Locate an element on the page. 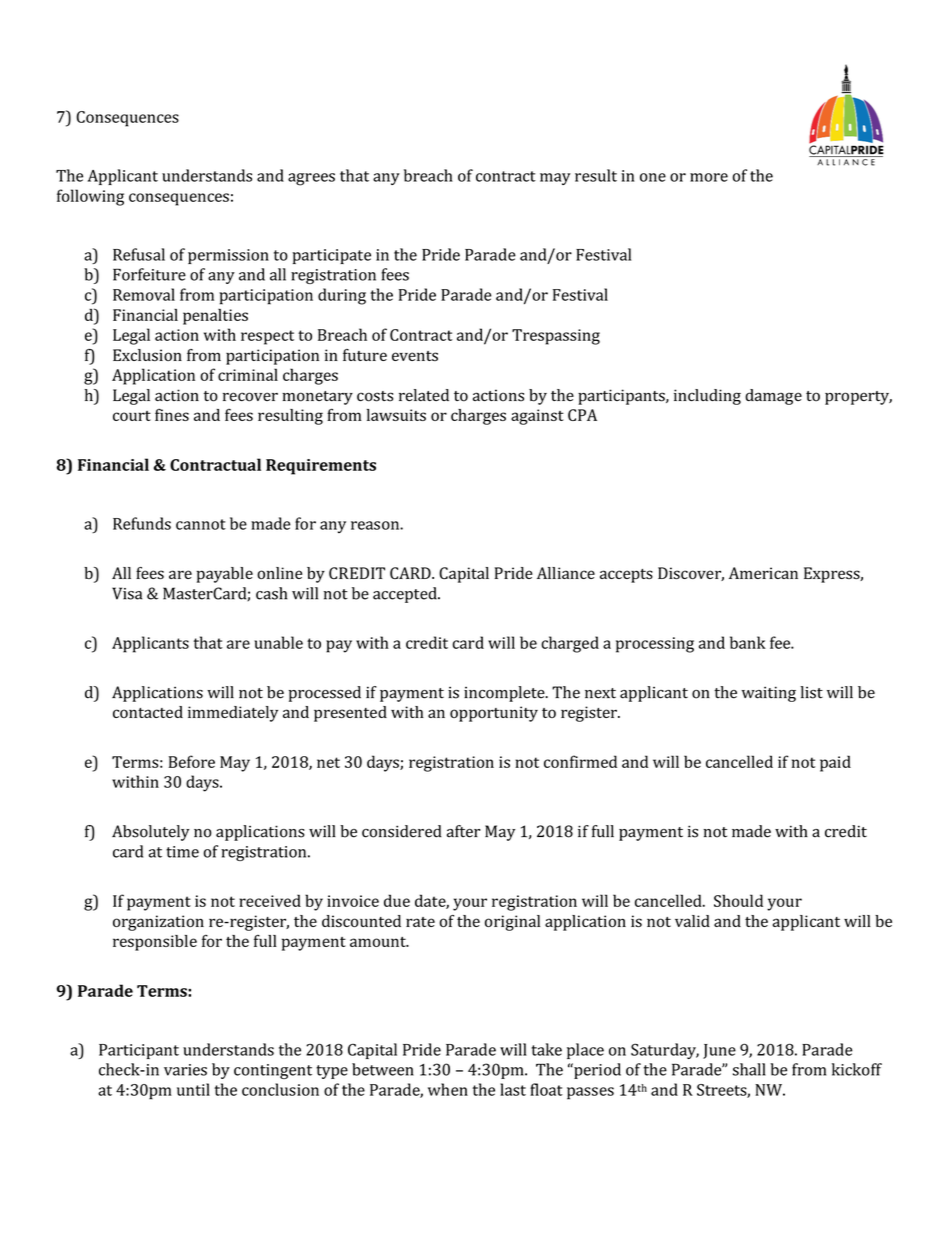 This image has width=952, height=1233. contacted is located at coordinates (148, 712).
